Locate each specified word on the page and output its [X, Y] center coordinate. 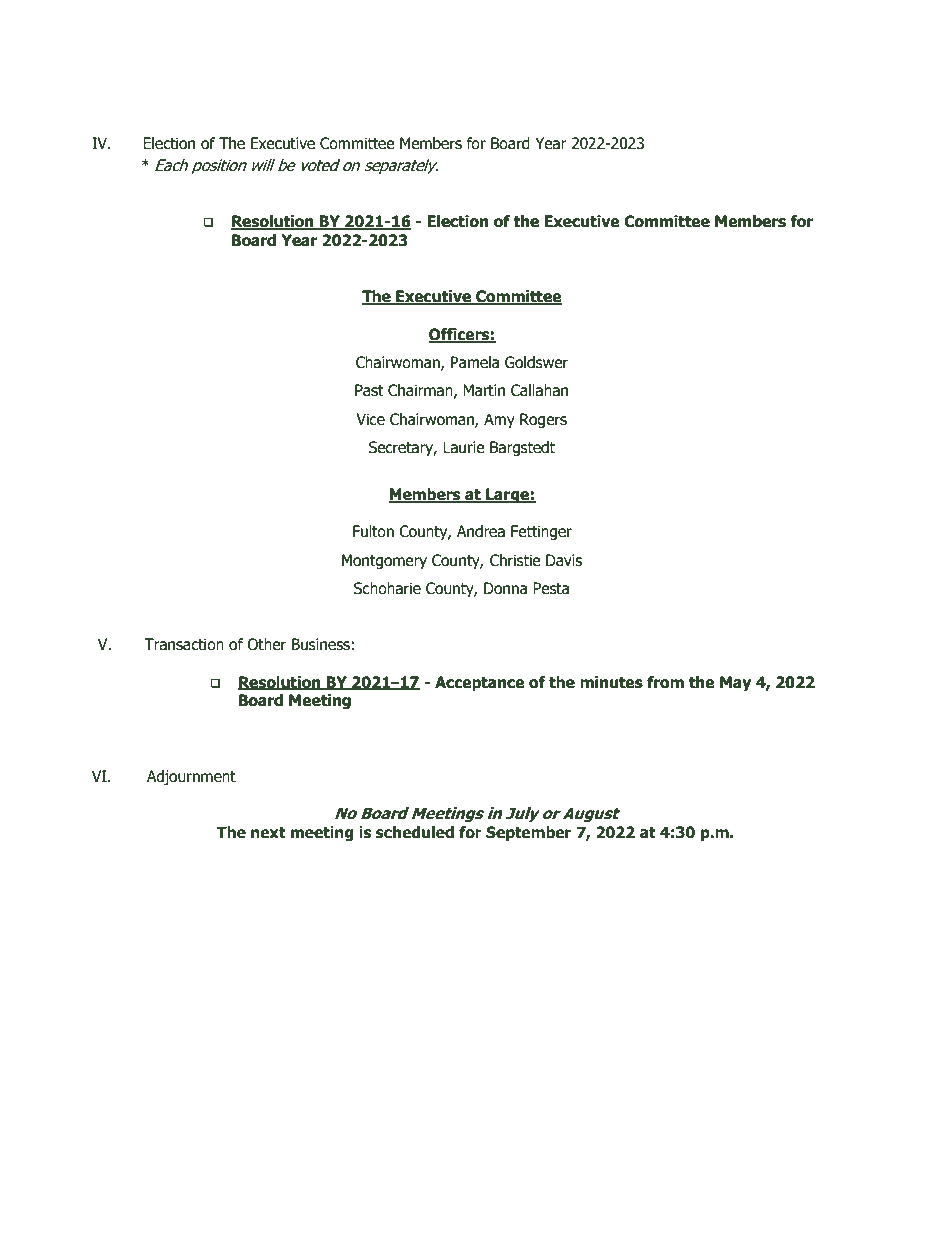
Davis [564, 560]
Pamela [475, 362]
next [268, 833]
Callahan [539, 390]
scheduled [415, 832]
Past [369, 390]
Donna [505, 588]
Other [266, 644]
